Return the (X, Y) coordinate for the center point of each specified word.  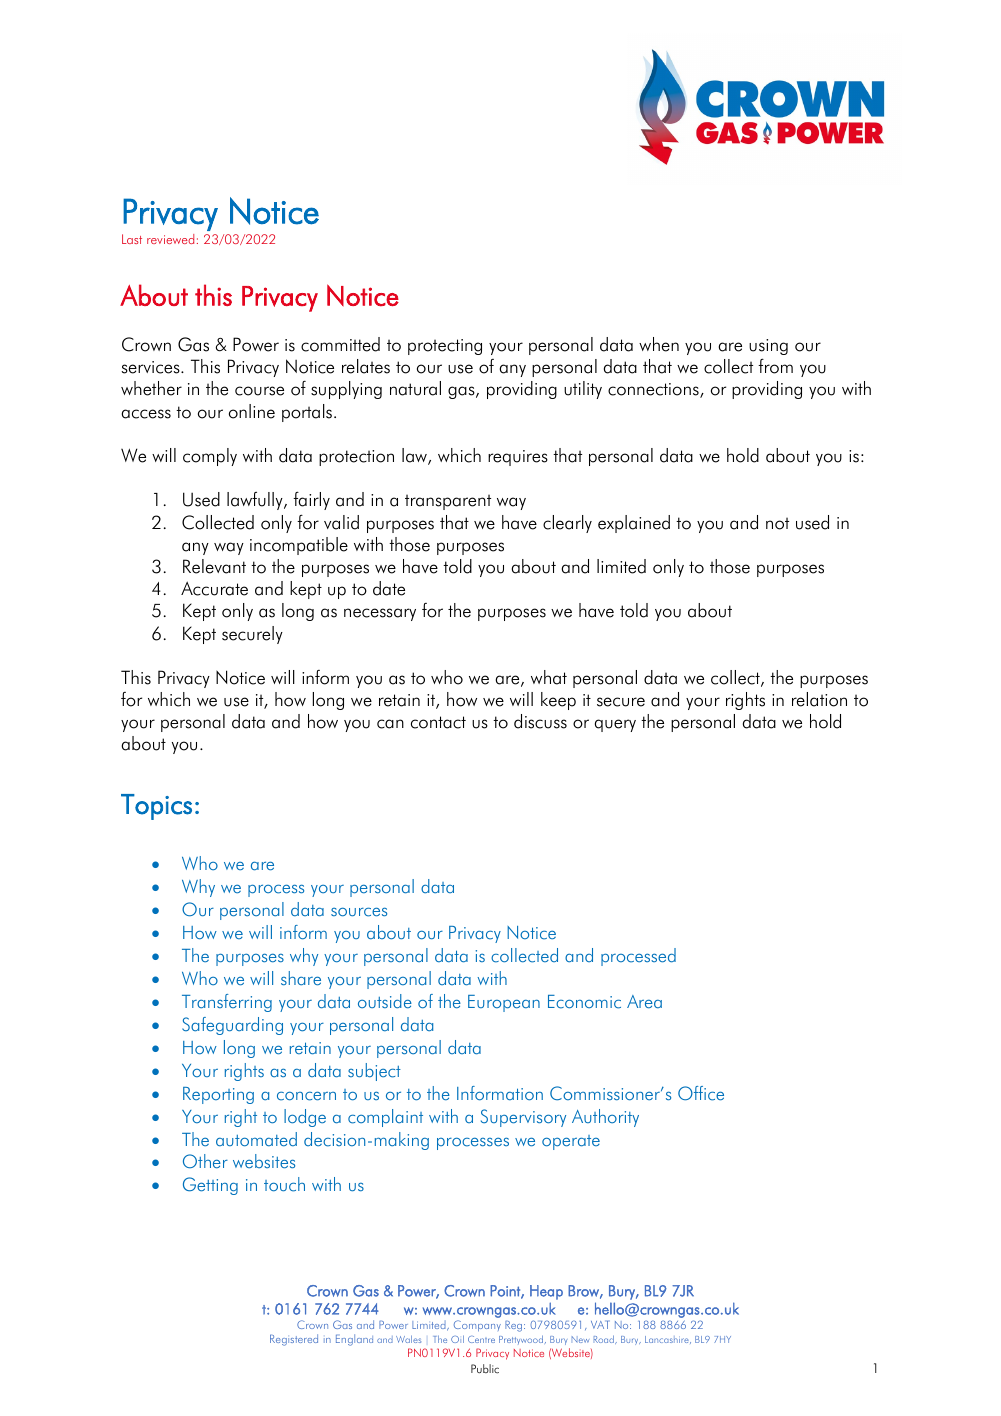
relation (819, 699)
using (768, 347)
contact (438, 722)
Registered (294, 1340)
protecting (445, 347)
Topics (156, 807)
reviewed (170, 239)
